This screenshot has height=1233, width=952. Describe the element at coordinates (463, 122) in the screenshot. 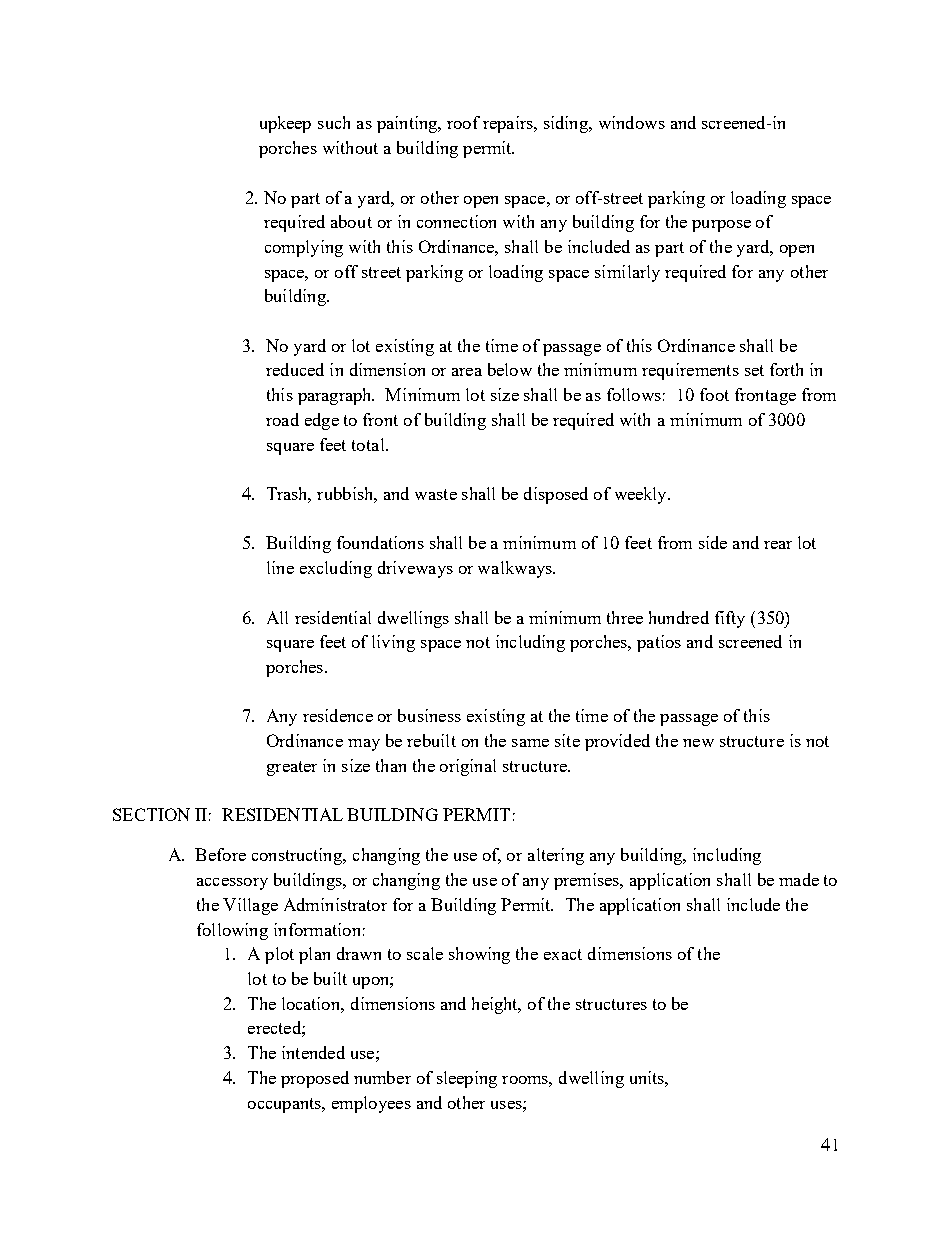

I see `roof` at that location.
